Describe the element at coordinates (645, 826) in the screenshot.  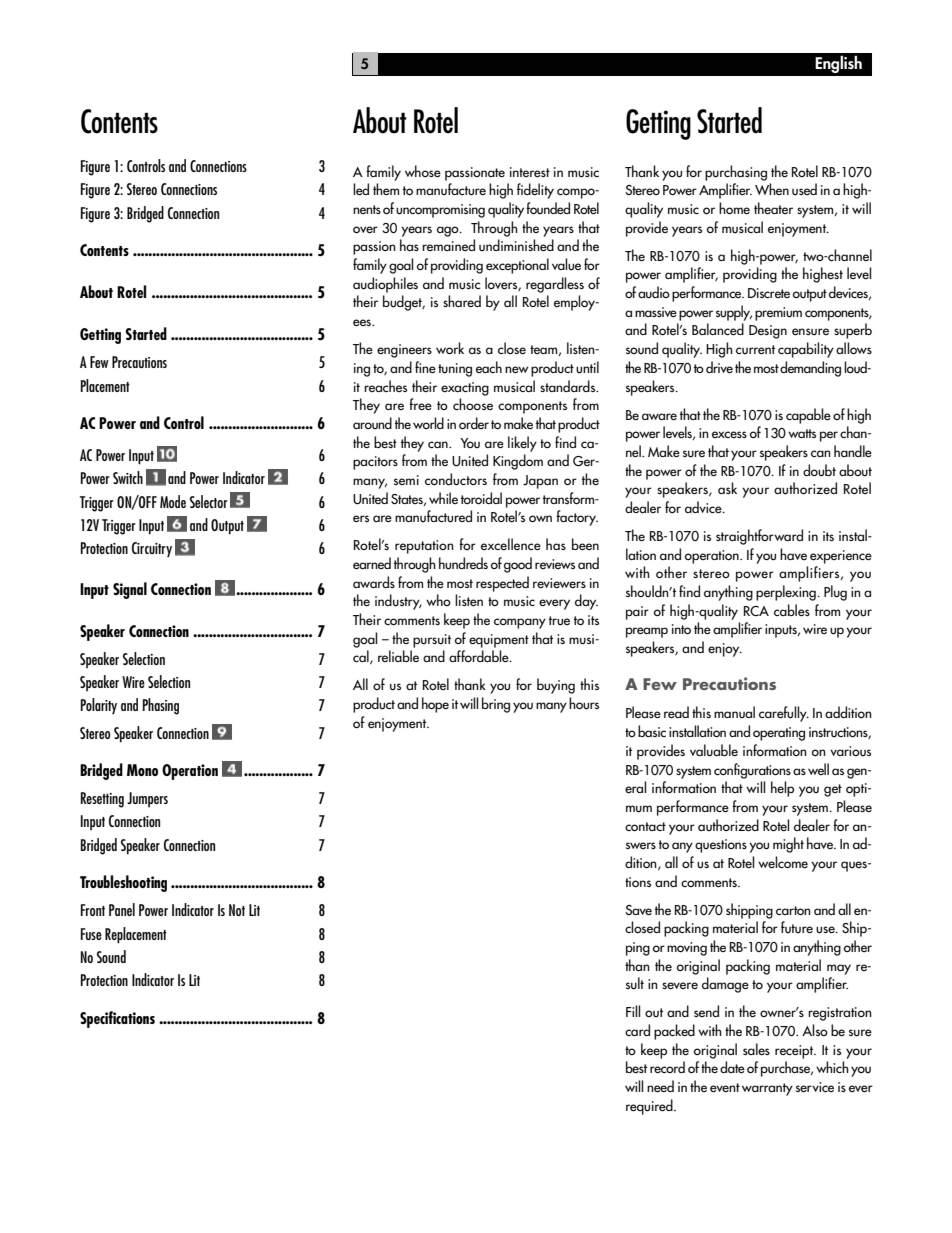
I see `contact` at that location.
